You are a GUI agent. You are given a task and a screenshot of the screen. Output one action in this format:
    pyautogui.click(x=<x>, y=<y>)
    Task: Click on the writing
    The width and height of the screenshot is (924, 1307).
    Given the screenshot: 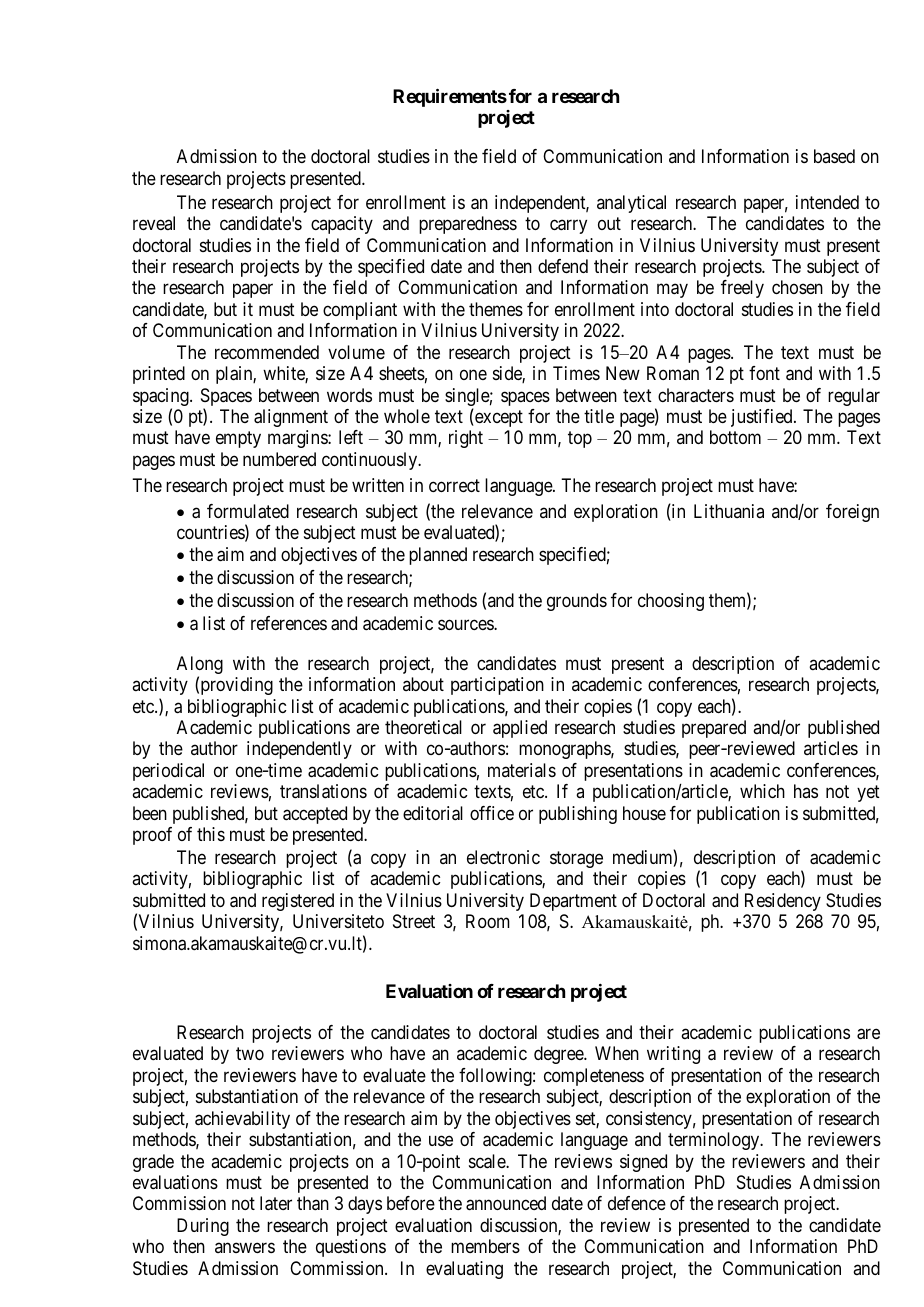 What is the action you would take?
    pyautogui.click(x=673, y=1055)
